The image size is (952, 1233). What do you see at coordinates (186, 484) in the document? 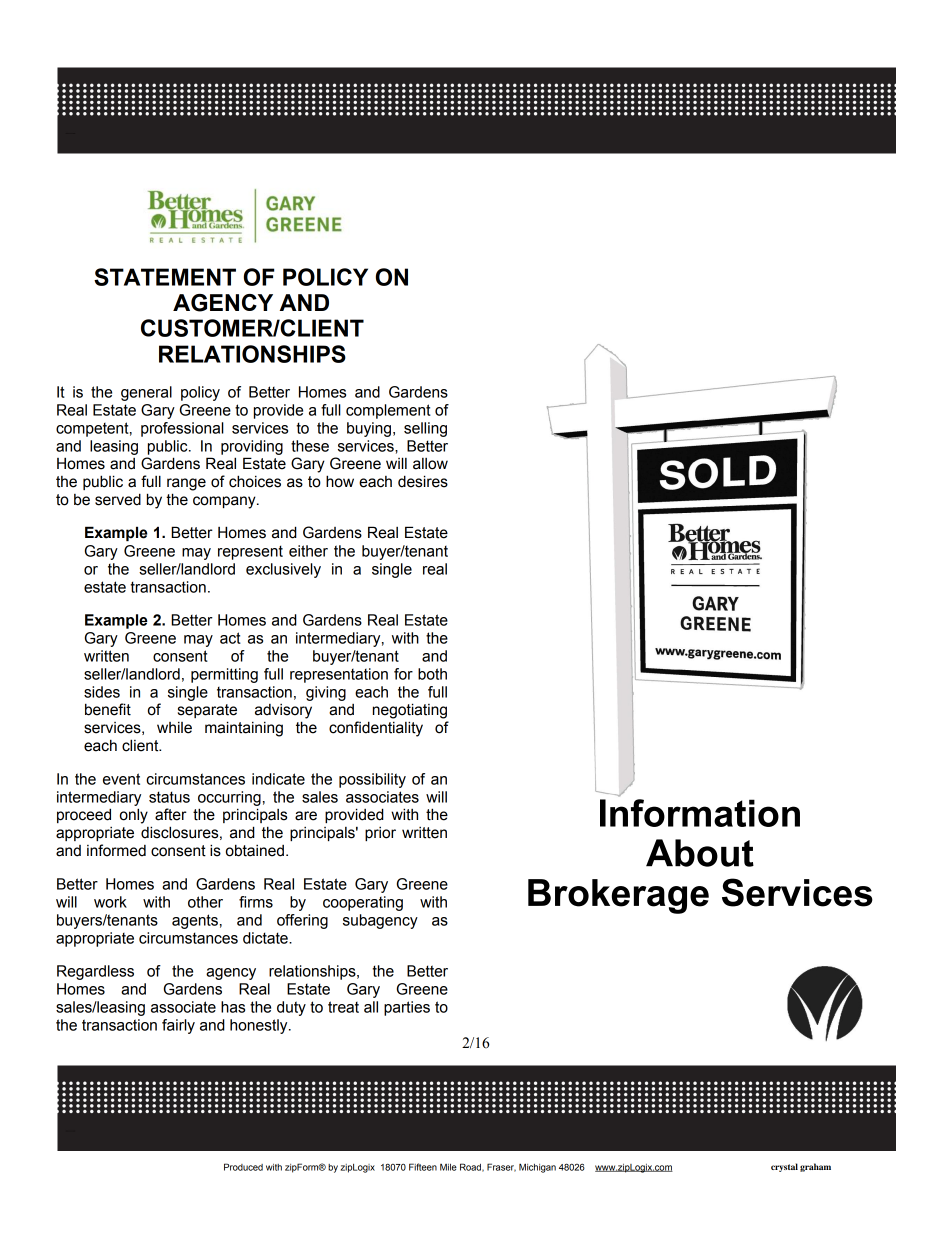
I see `range` at bounding box center [186, 484].
